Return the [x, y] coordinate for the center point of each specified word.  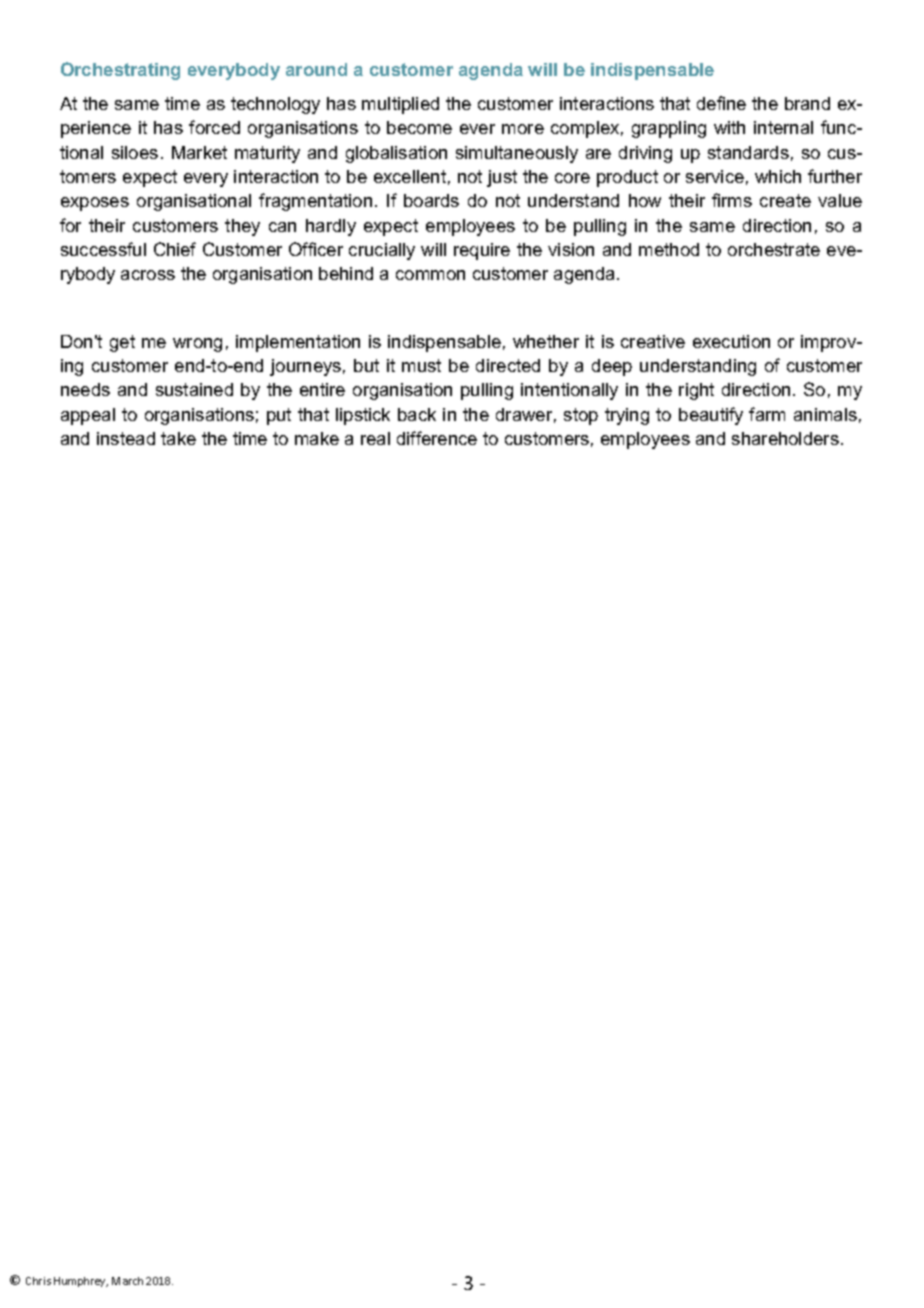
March [127, 1281]
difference [437, 438]
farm [767, 414]
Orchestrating [120, 71]
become [419, 127]
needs [85, 389]
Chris [38, 1281]
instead [126, 438]
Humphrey [81, 1282]
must [421, 365]
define [721, 103]
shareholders [785, 438]
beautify [711, 416]
